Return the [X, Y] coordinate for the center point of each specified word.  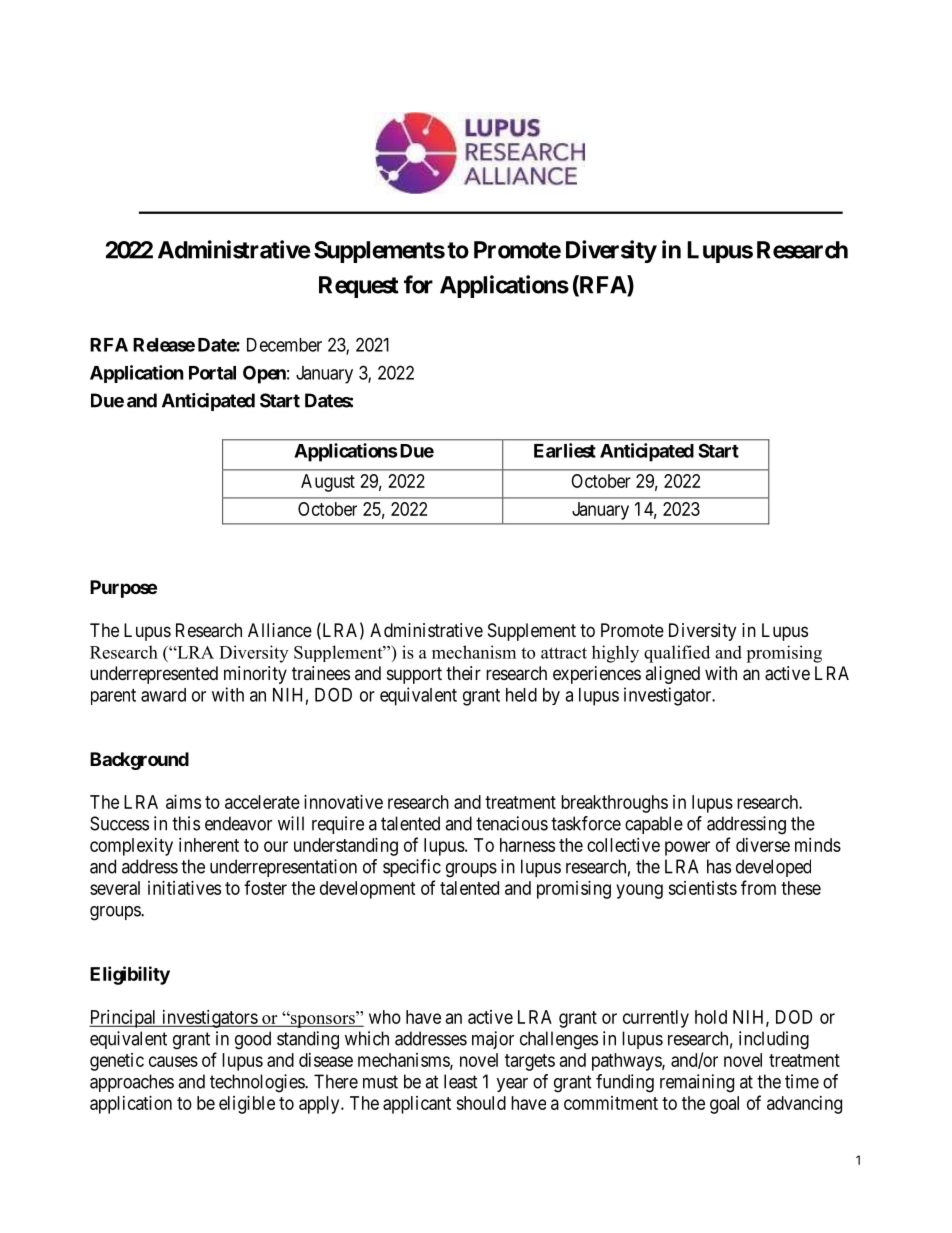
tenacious [512, 823]
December [284, 345]
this [186, 823]
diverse [763, 845]
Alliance [280, 630]
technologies [258, 1083]
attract [564, 653]
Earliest [565, 450]
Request [359, 287]
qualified [677, 654]
